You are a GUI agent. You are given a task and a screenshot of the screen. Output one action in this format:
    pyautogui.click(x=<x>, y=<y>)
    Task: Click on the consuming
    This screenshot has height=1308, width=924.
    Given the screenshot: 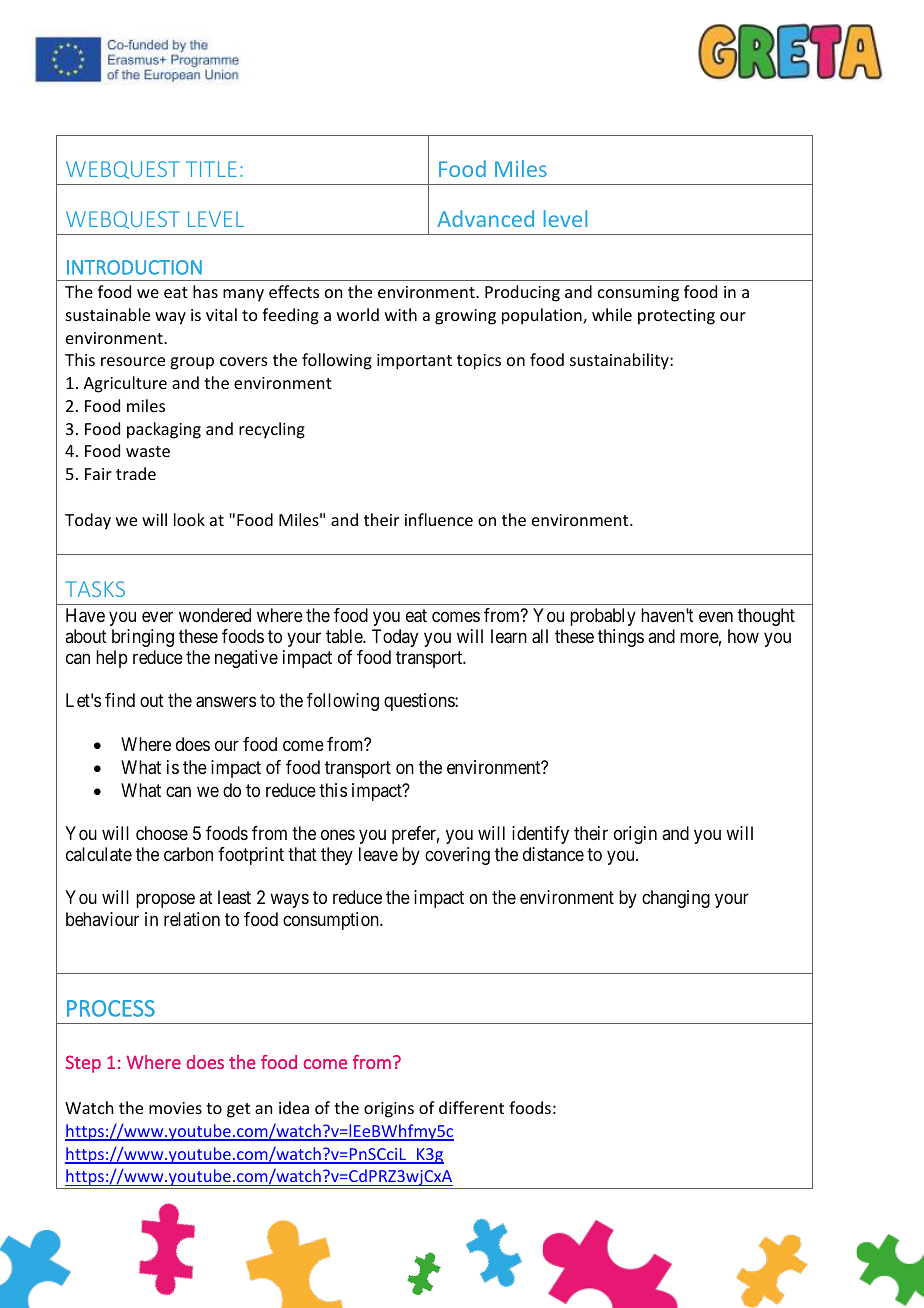 What is the action you would take?
    pyautogui.click(x=638, y=294)
